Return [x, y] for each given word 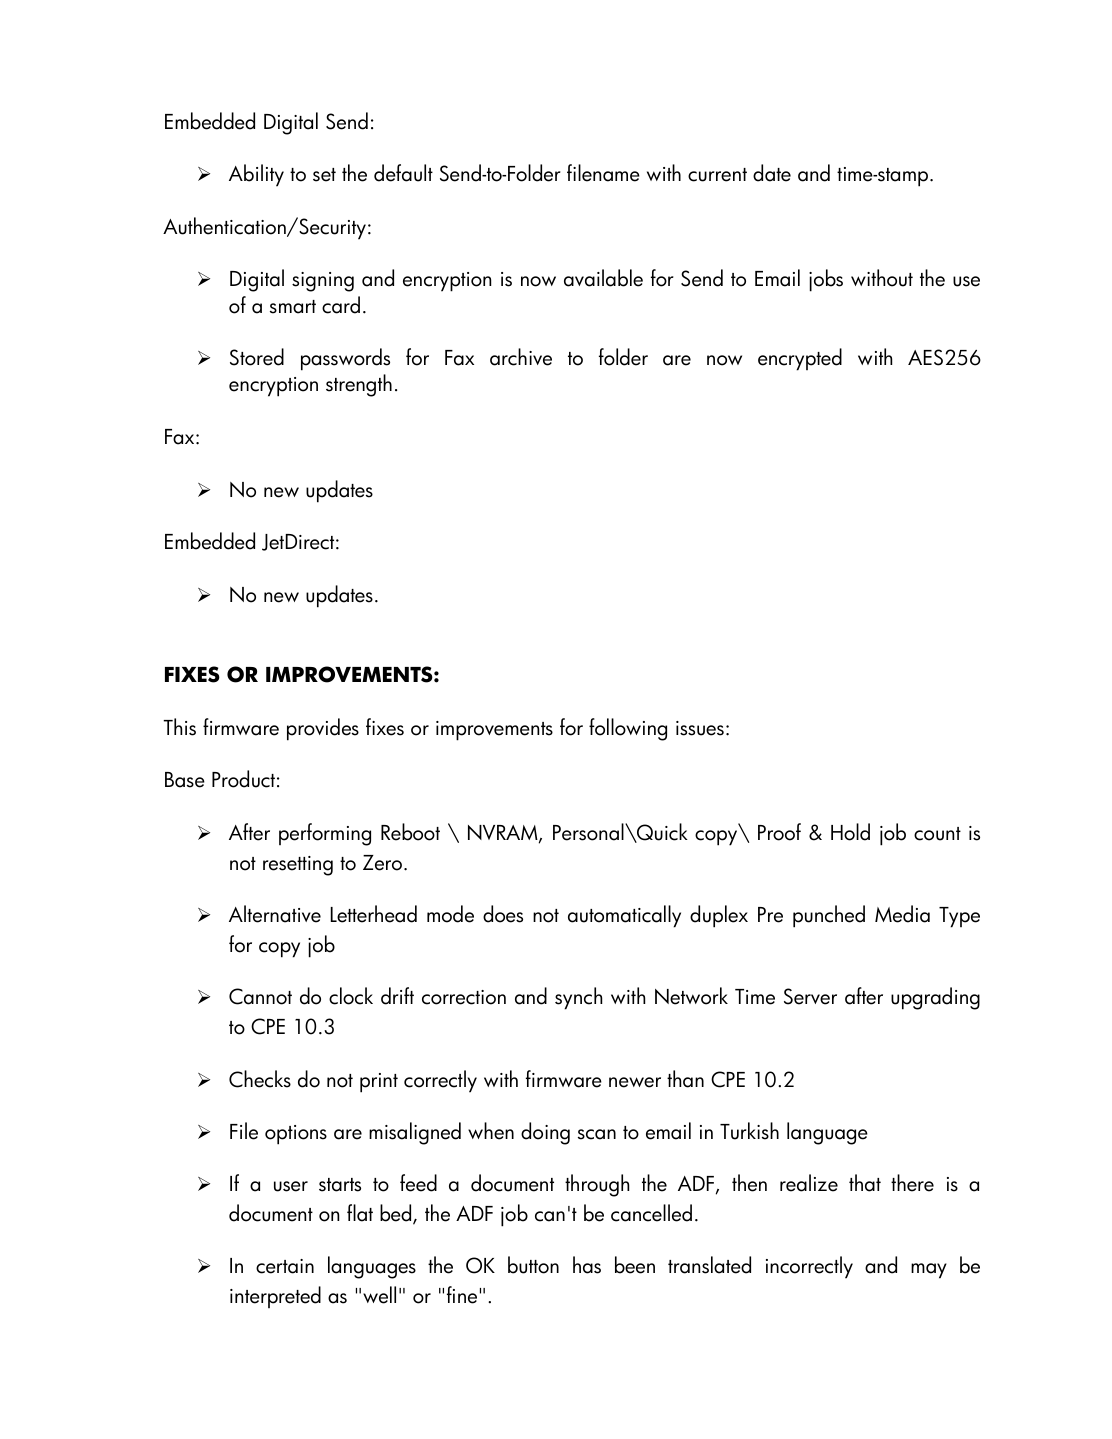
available [603, 278]
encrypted [800, 359]
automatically [624, 916]
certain [285, 1266]
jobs [826, 280]
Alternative [275, 914]
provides [323, 729]
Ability [256, 175]
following [628, 729]
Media [902, 914]
